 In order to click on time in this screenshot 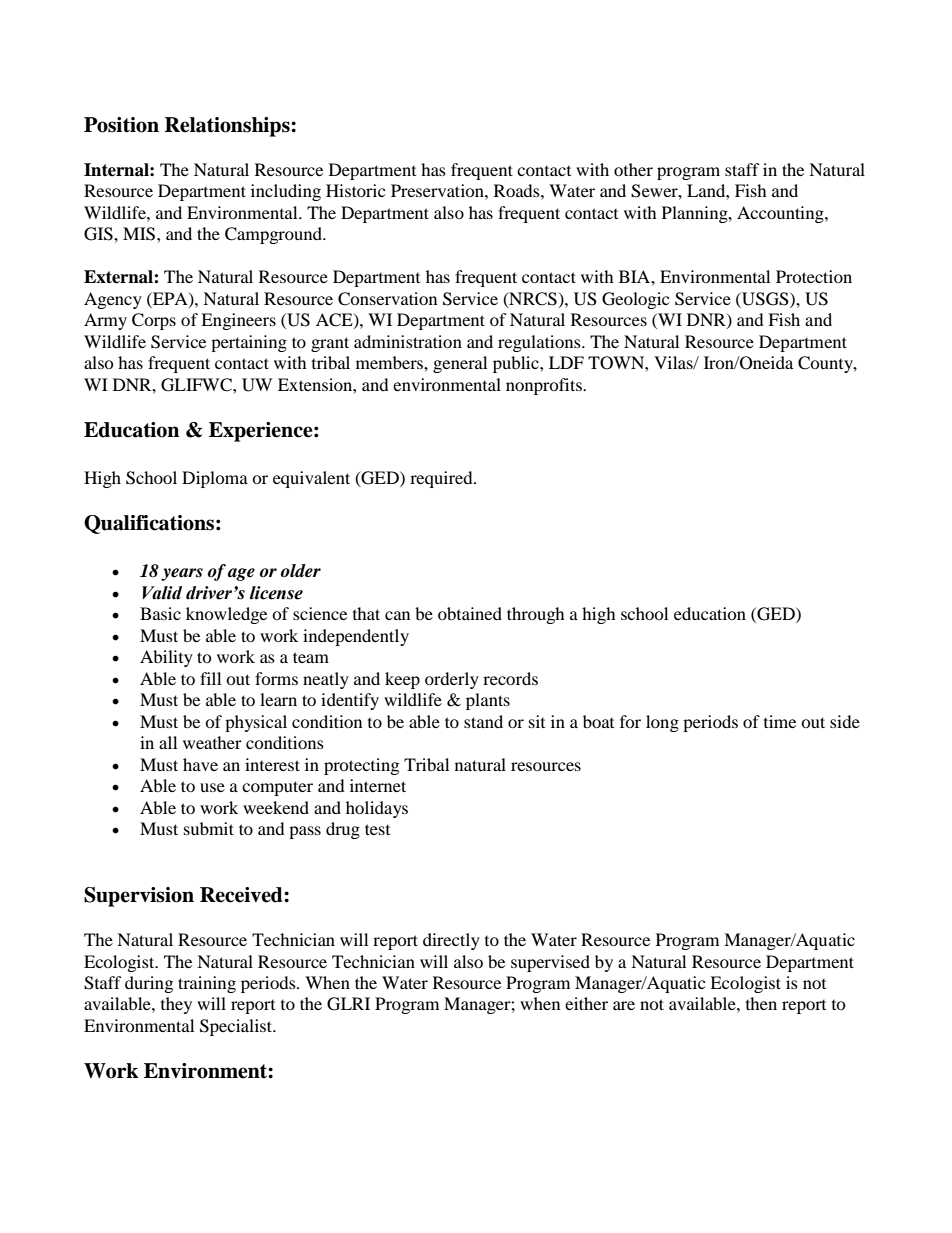, I will do `click(780, 721)`.
